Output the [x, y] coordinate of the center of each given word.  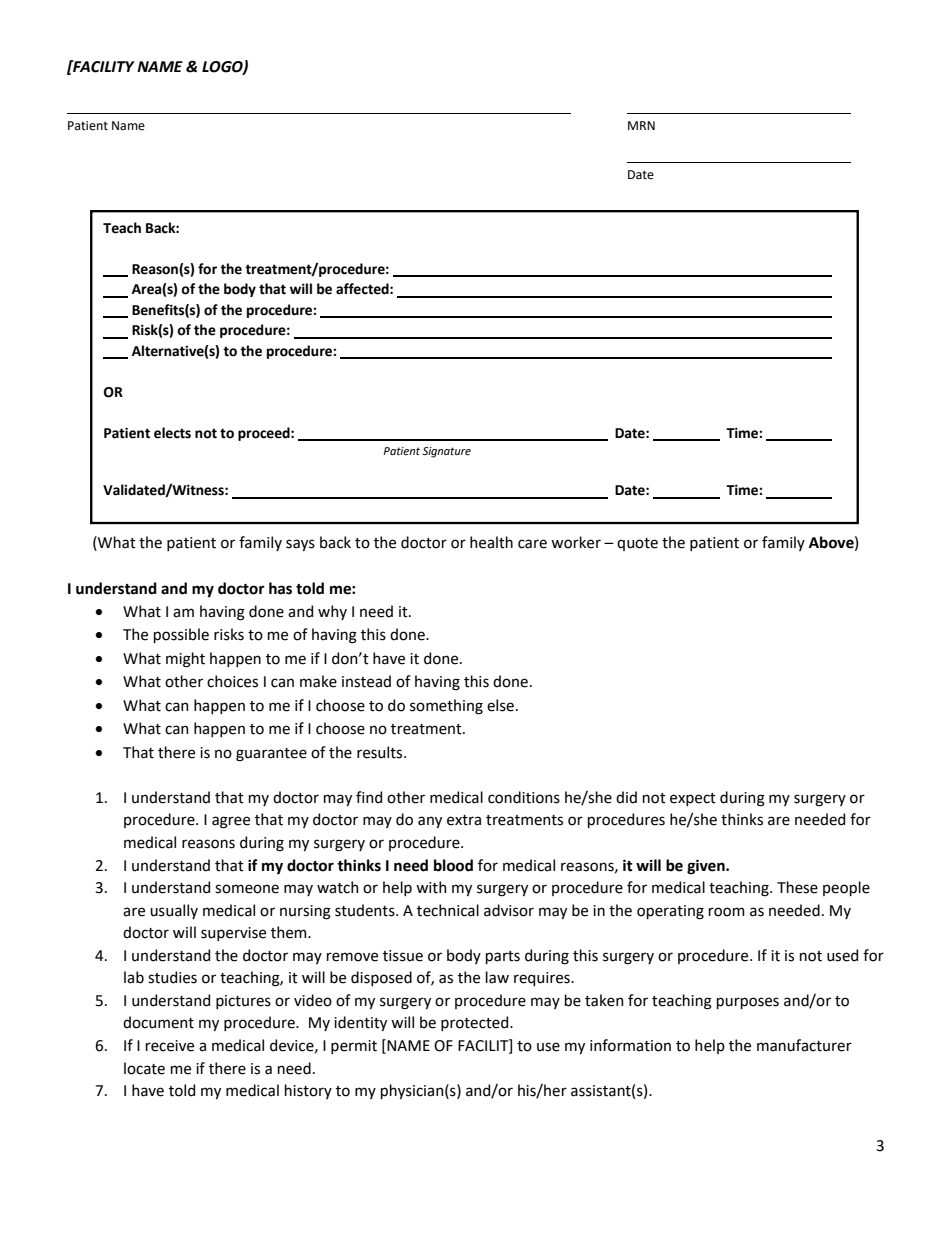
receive [170, 1046]
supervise [233, 934]
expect [693, 799]
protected [476, 1023]
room [727, 912]
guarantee [271, 755]
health [491, 542]
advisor [509, 910]
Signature [446, 452]
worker [576, 542]
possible [181, 635]
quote [637, 544]
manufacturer [804, 1045]
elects [172, 433]
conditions [524, 797]
